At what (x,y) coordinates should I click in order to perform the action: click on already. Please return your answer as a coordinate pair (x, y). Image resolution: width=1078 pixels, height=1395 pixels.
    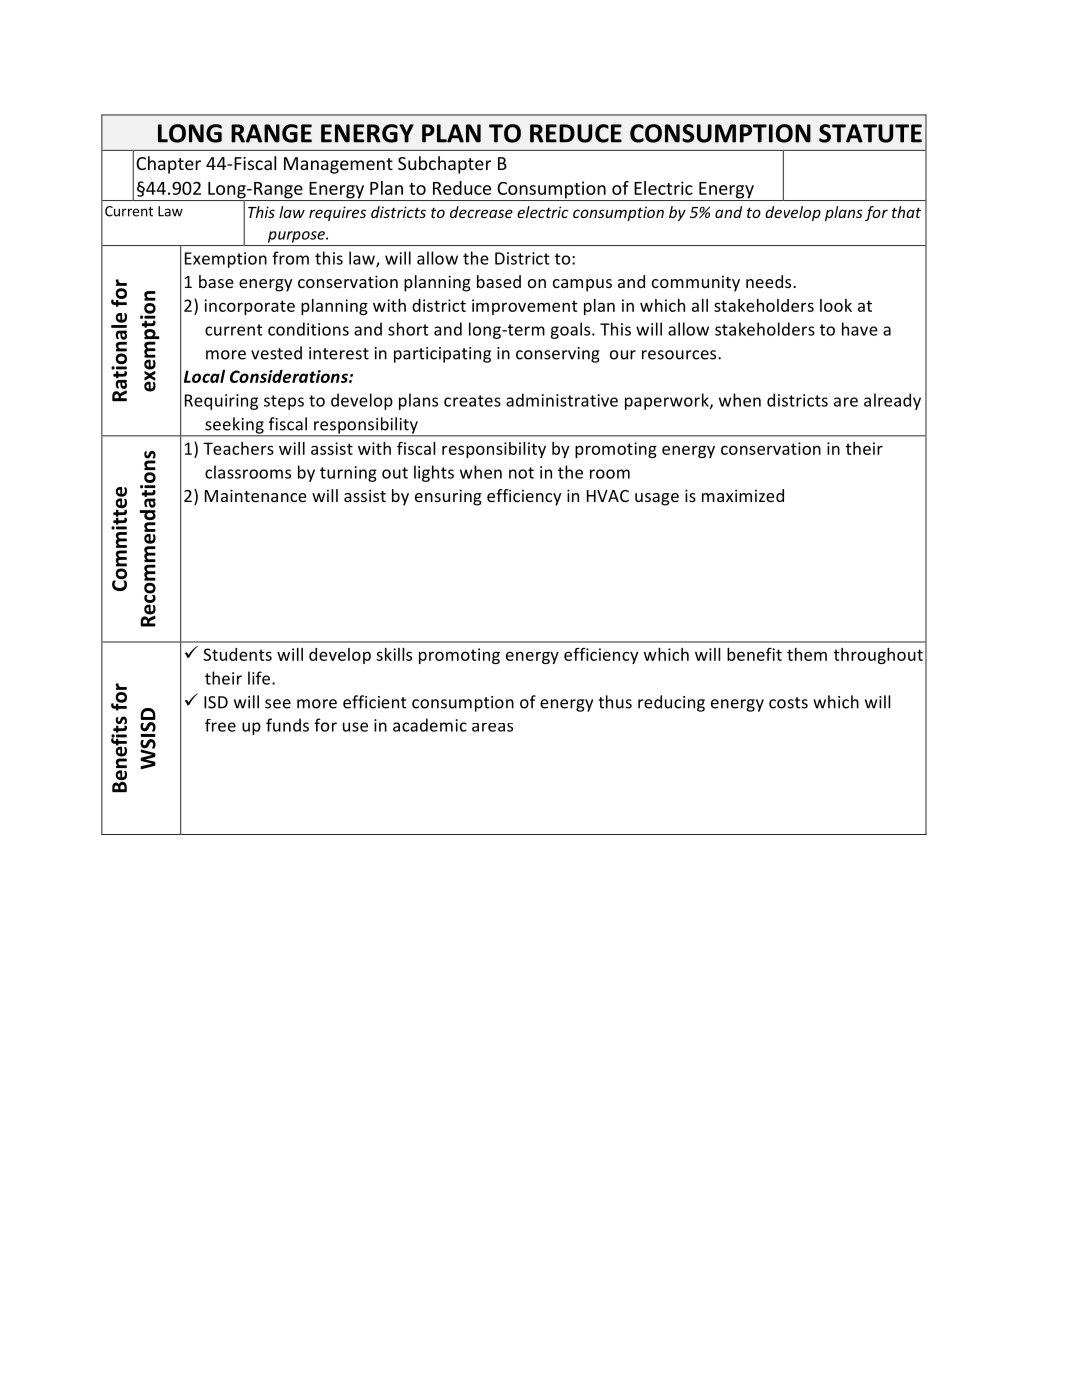
    Looking at the image, I should click on (892, 401).
